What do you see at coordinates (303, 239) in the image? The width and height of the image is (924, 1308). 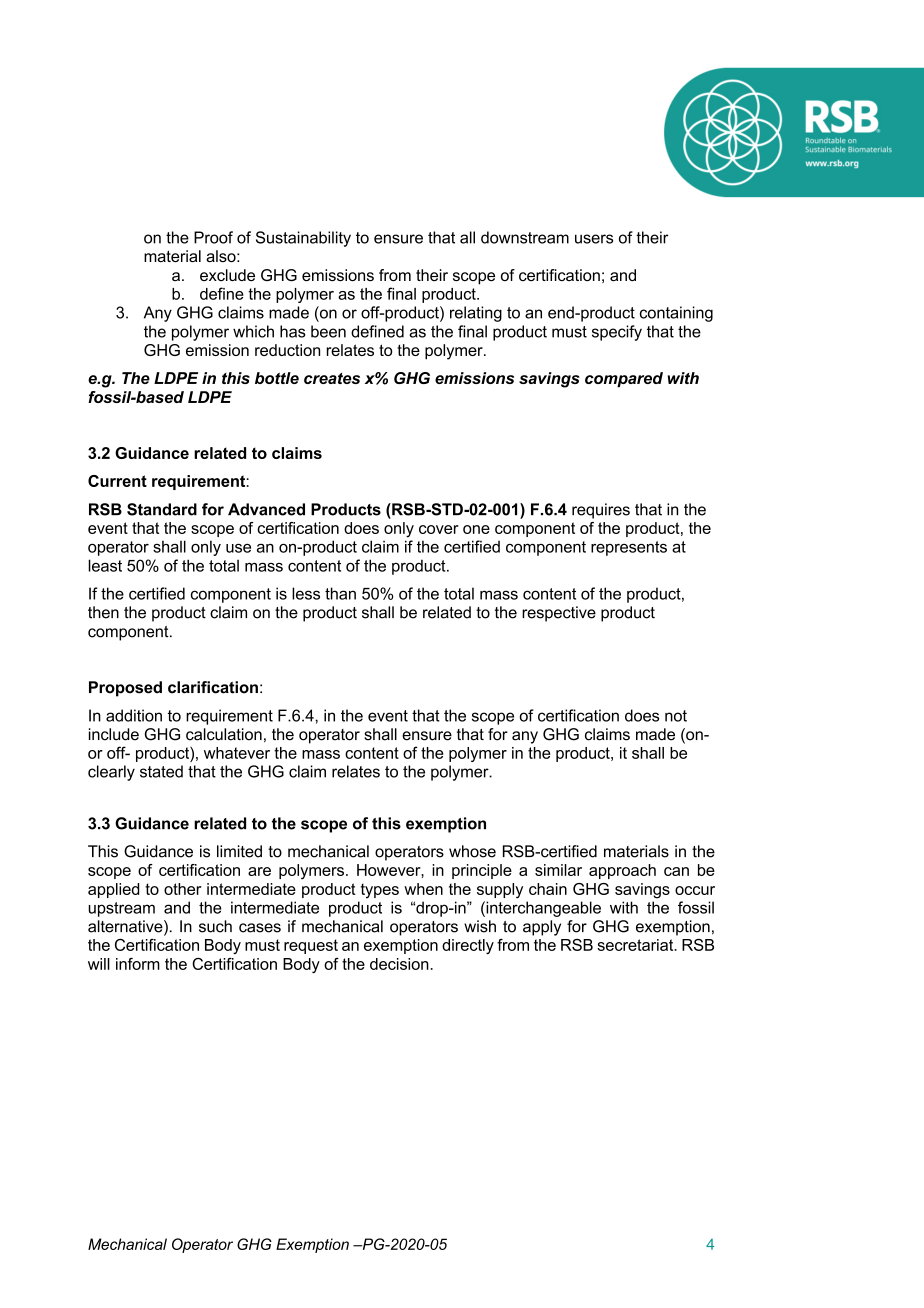 I see `Sustainability` at bounding box center [303, 239].
